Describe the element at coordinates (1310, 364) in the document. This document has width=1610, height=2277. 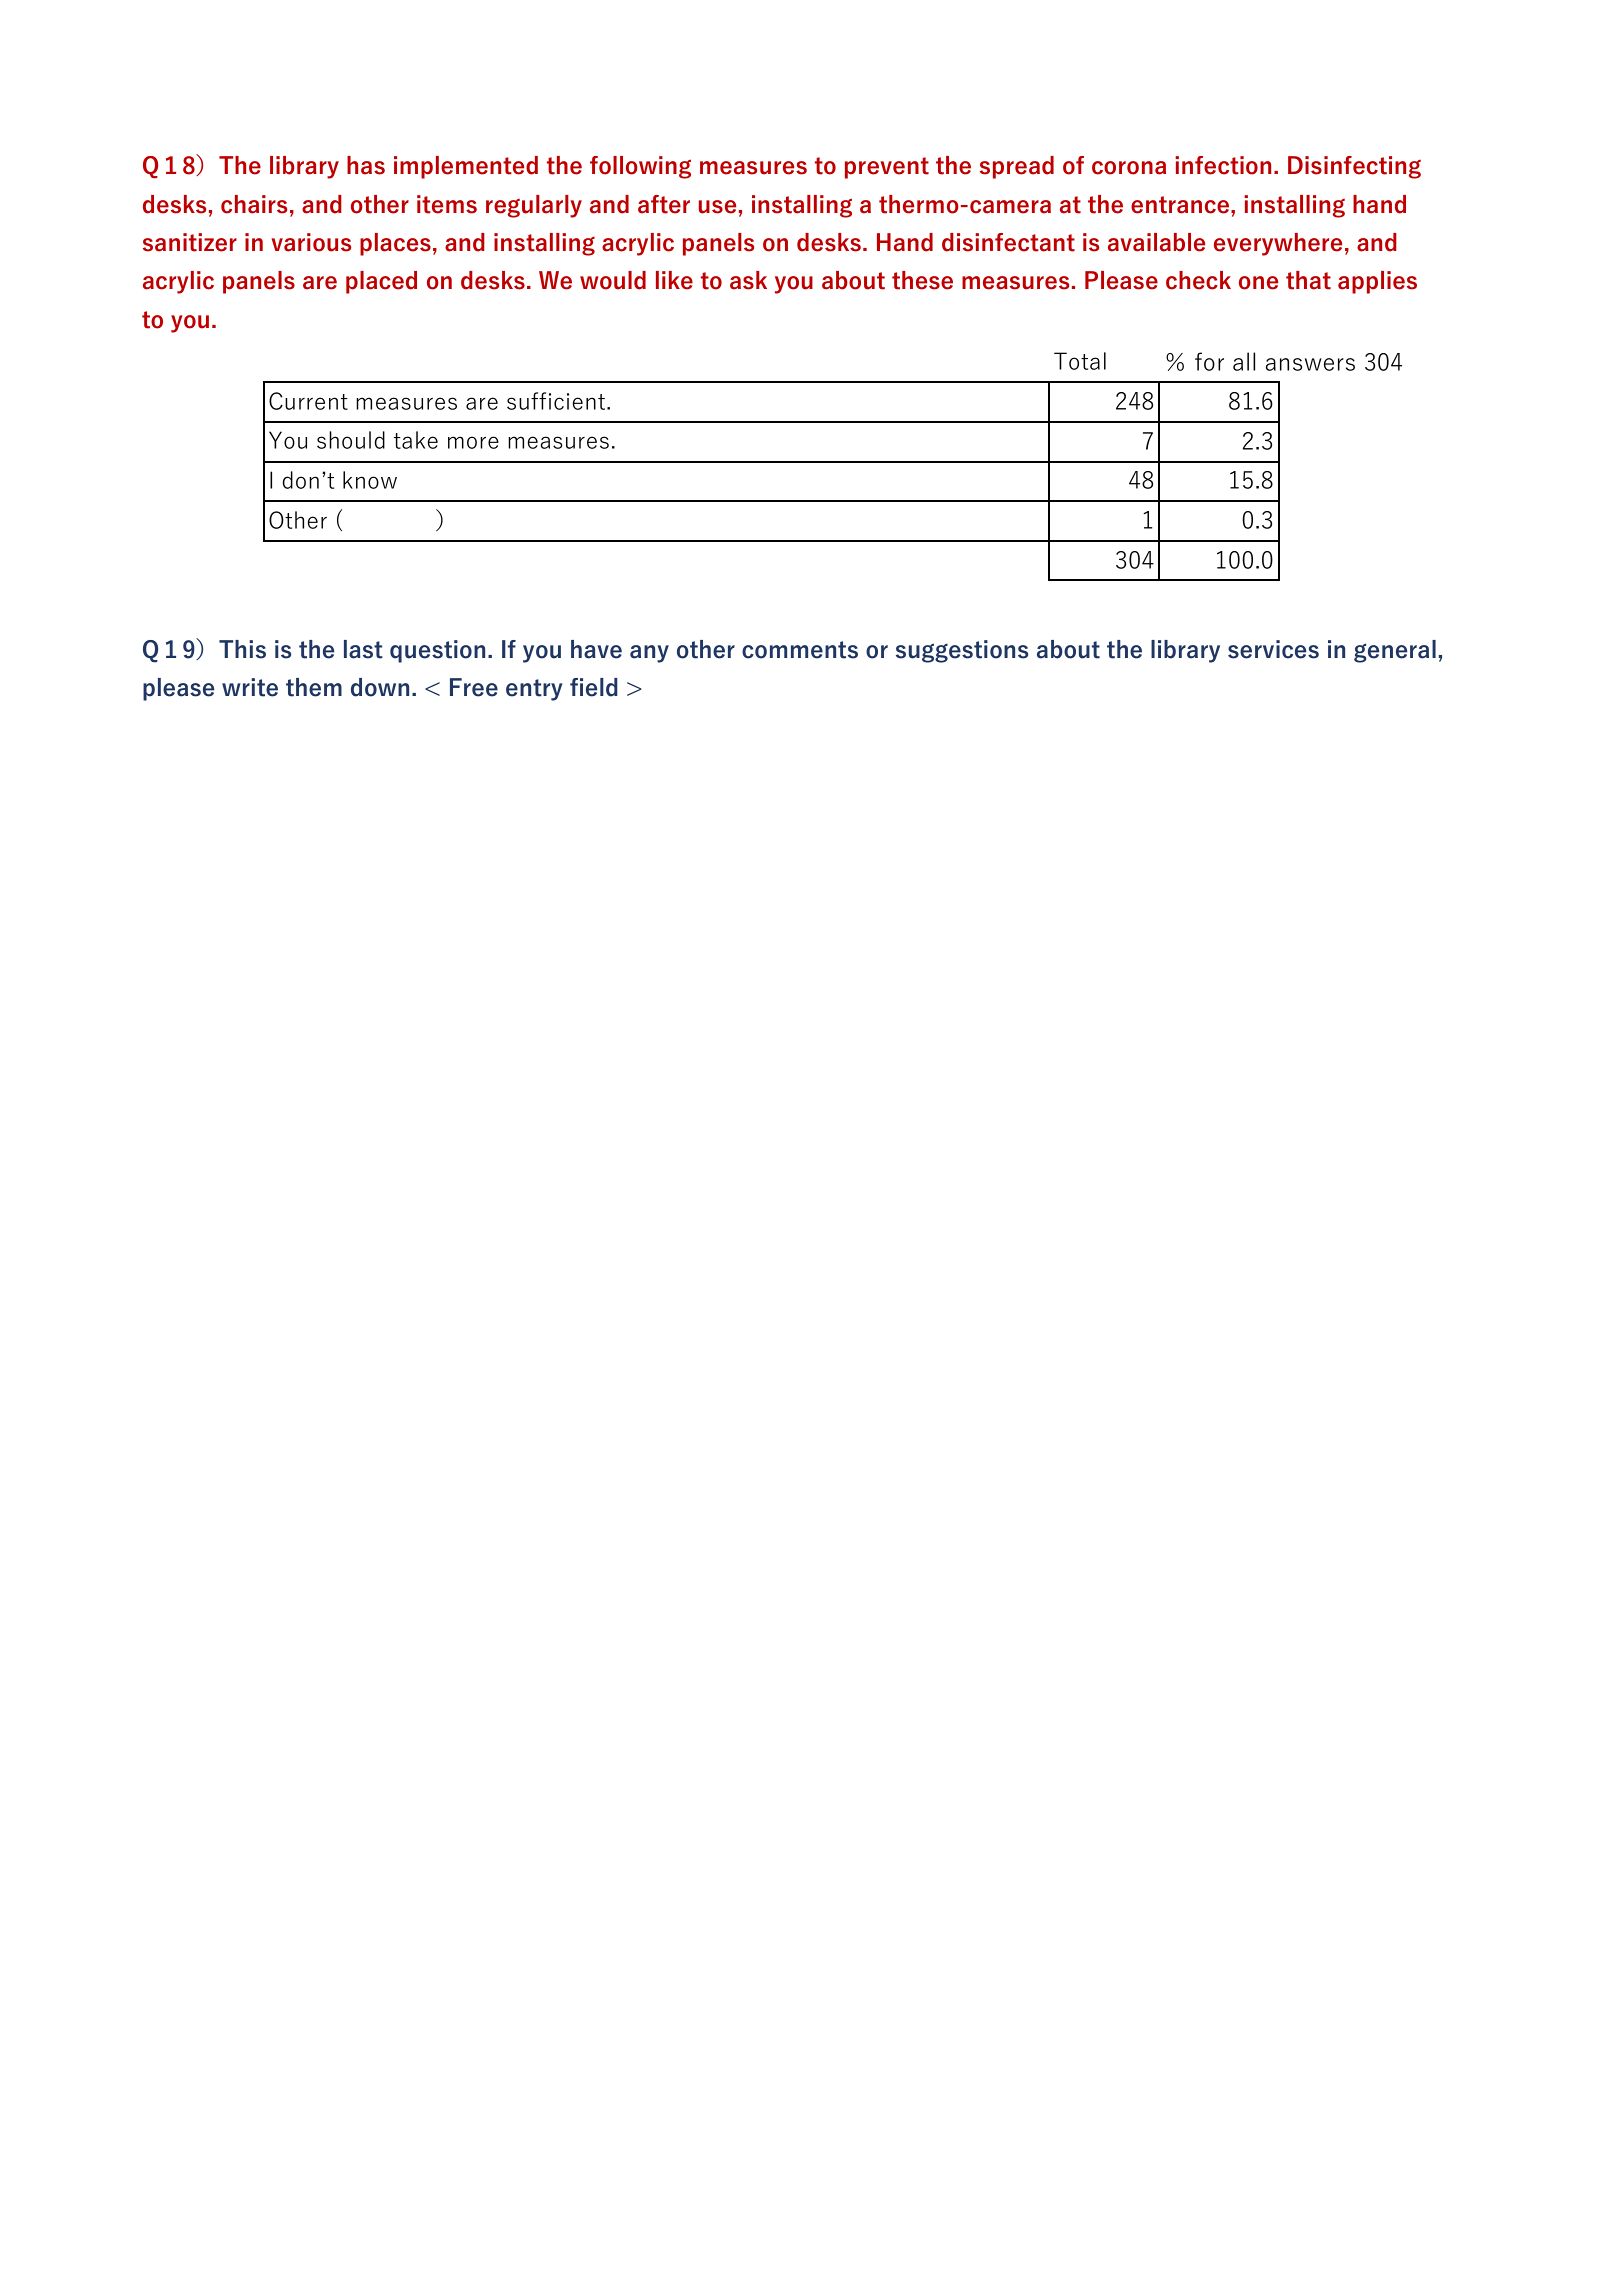
I see `answers` at that location.
